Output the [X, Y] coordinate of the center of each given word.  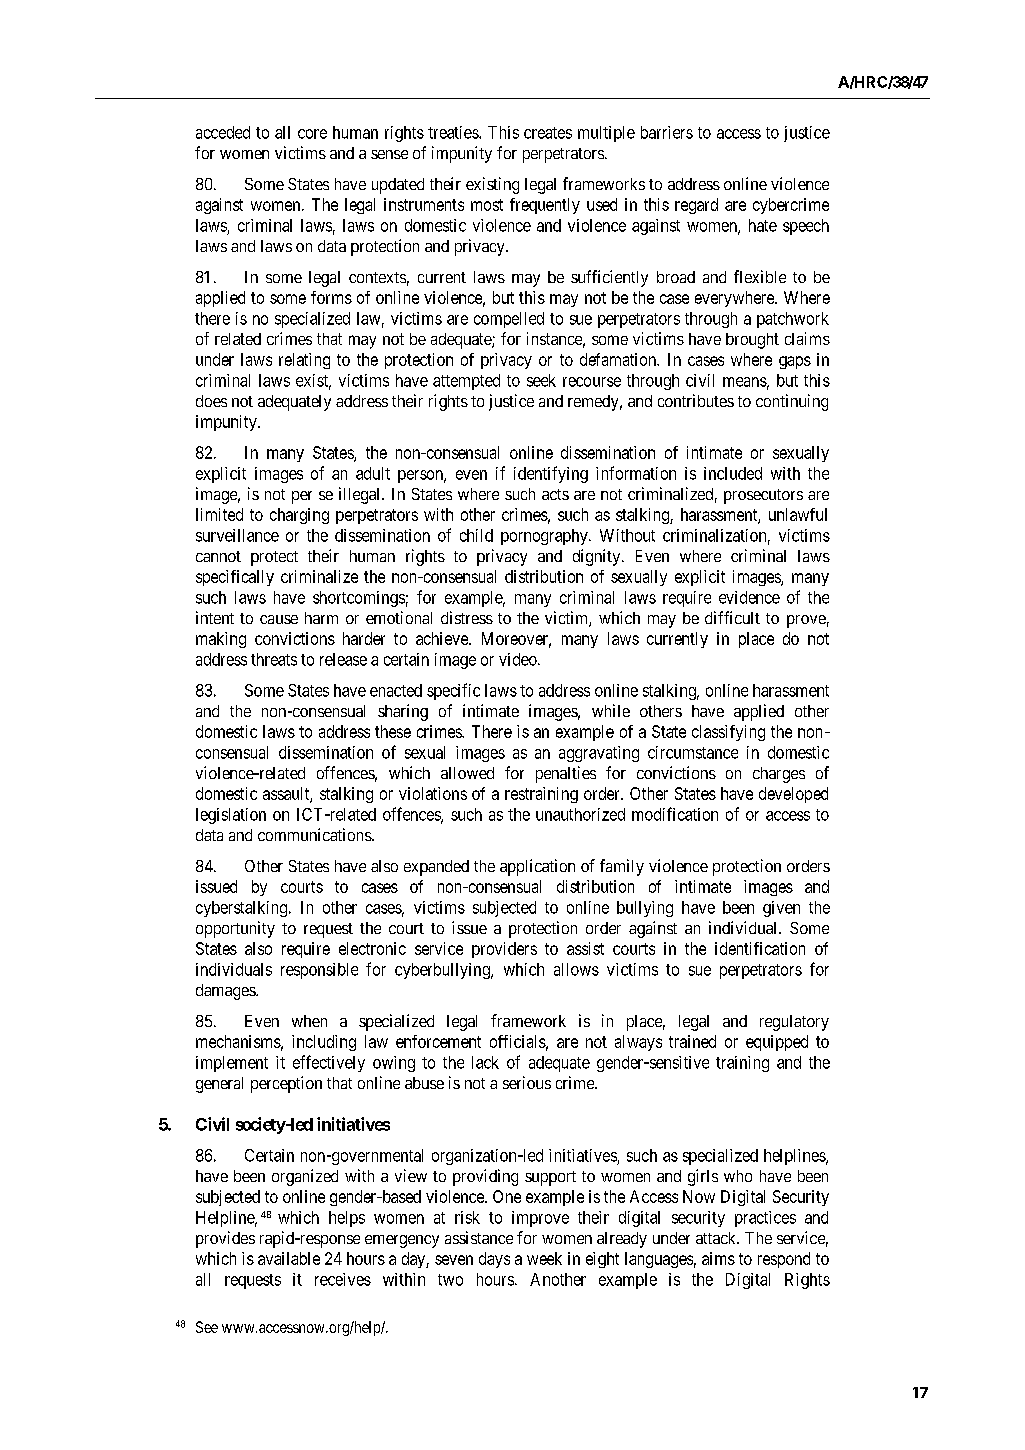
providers [504, 950]
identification [760, 948]
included [733, 473]
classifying [728, 733]
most [487, 205]
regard [696, 206]
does [211, 401]
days [494, 1260]
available [289, 1258]
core [312, 134]
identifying [551, 474]
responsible [319, 971]
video [519, 659]
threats [274, 659]
